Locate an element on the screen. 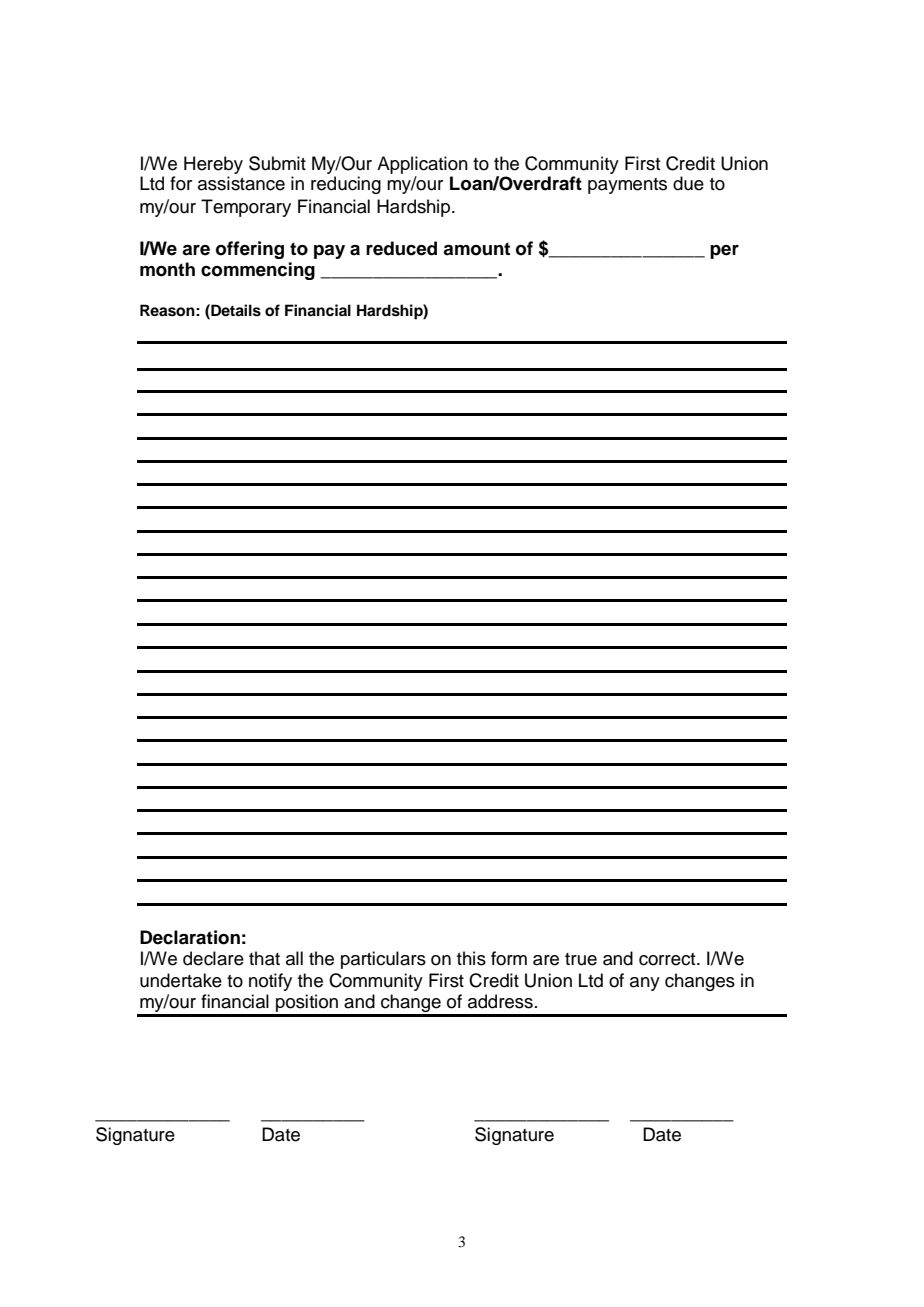  per is located at coordinates (724, 252).
